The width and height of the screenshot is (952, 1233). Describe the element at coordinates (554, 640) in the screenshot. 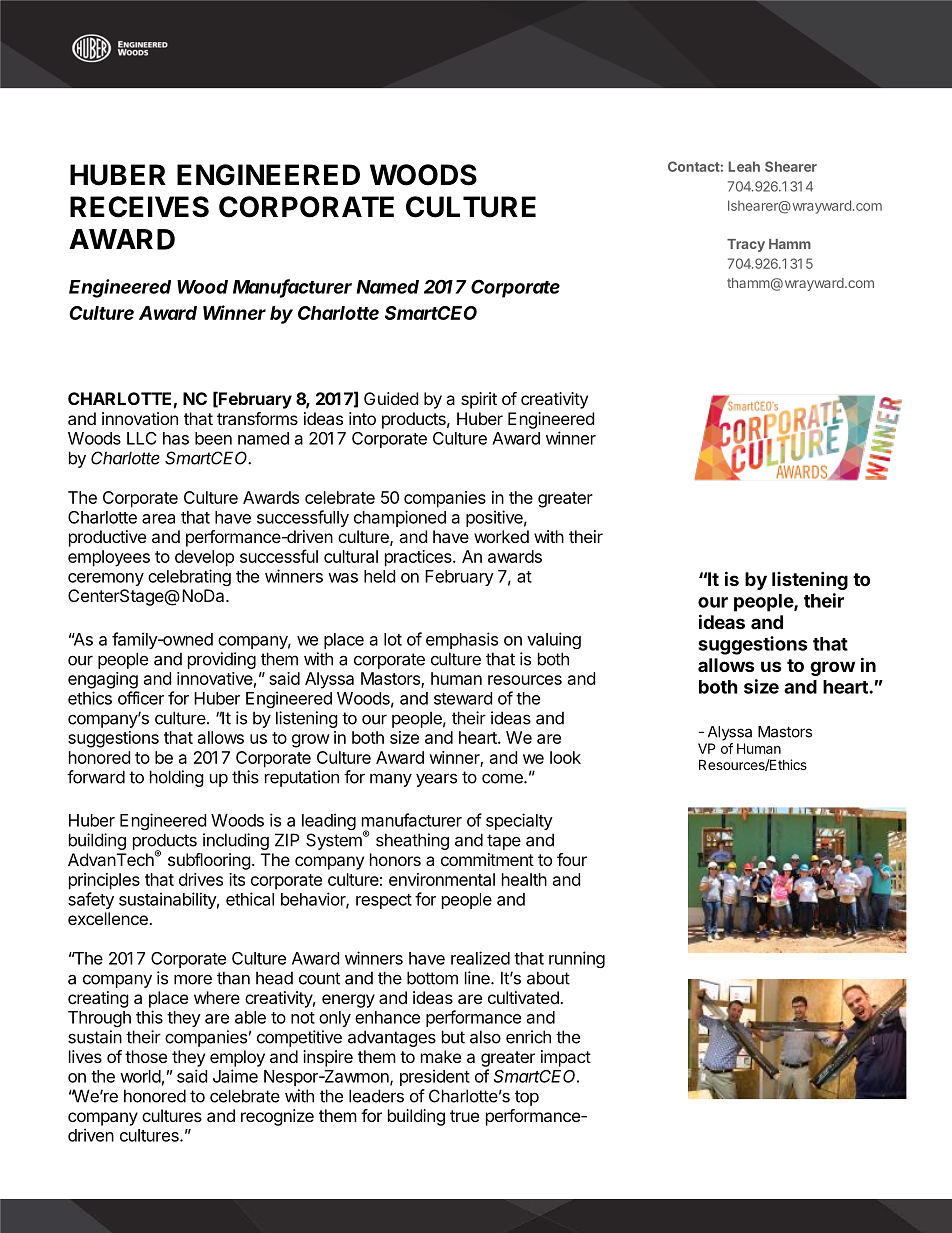

I see `valuing` at that location.
